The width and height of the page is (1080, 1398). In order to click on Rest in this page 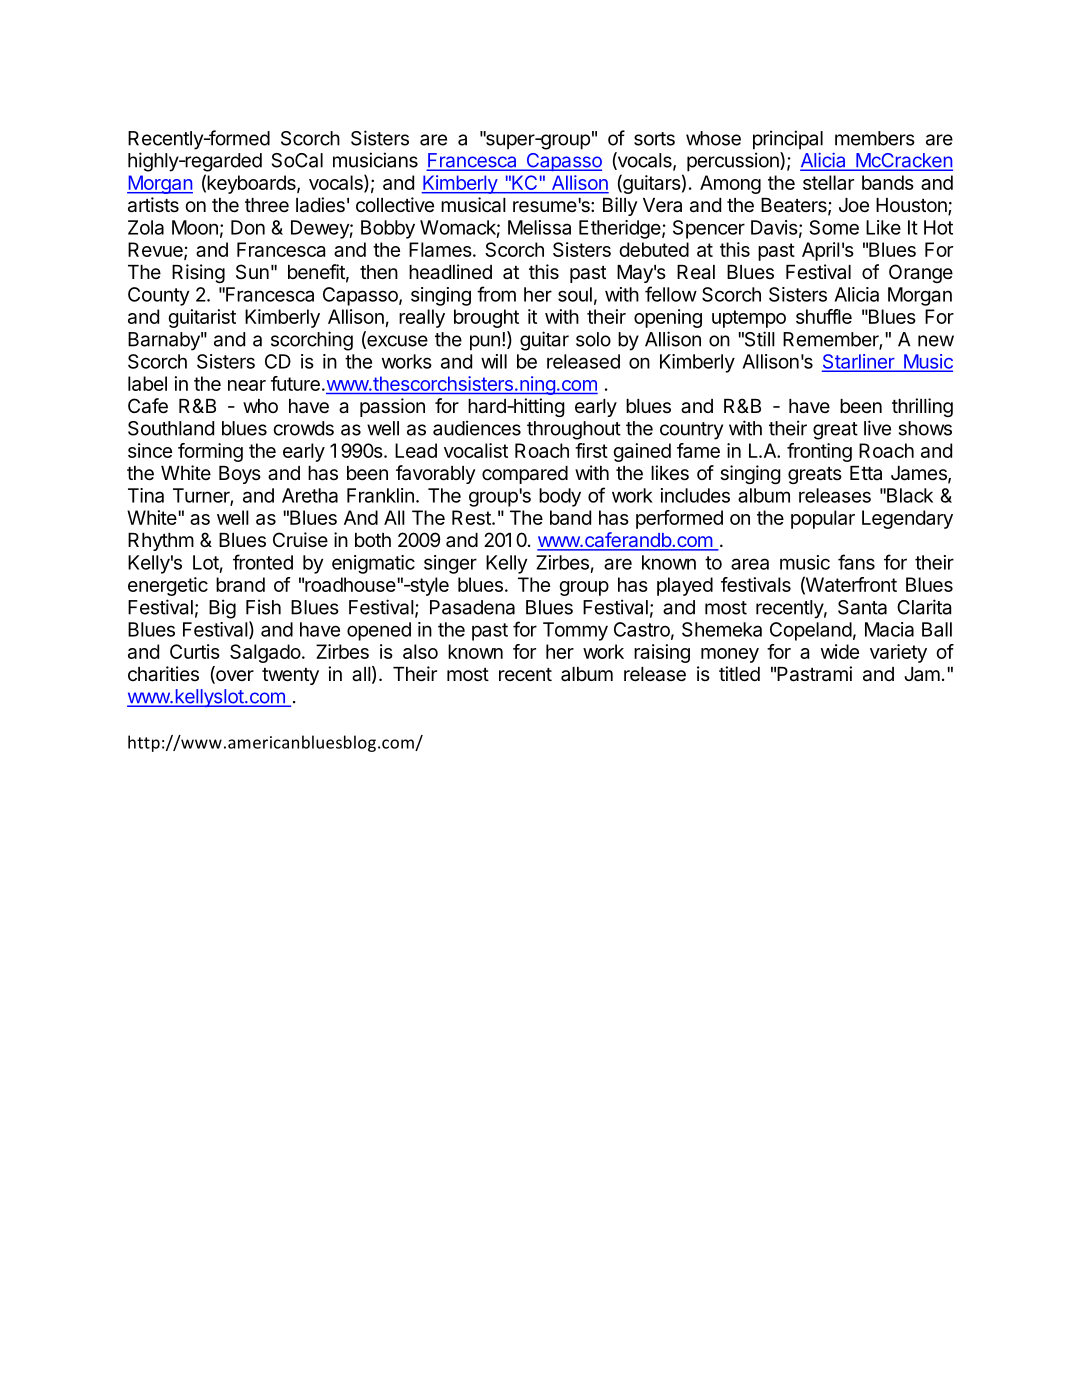, I will do `click(472, 517)`.
